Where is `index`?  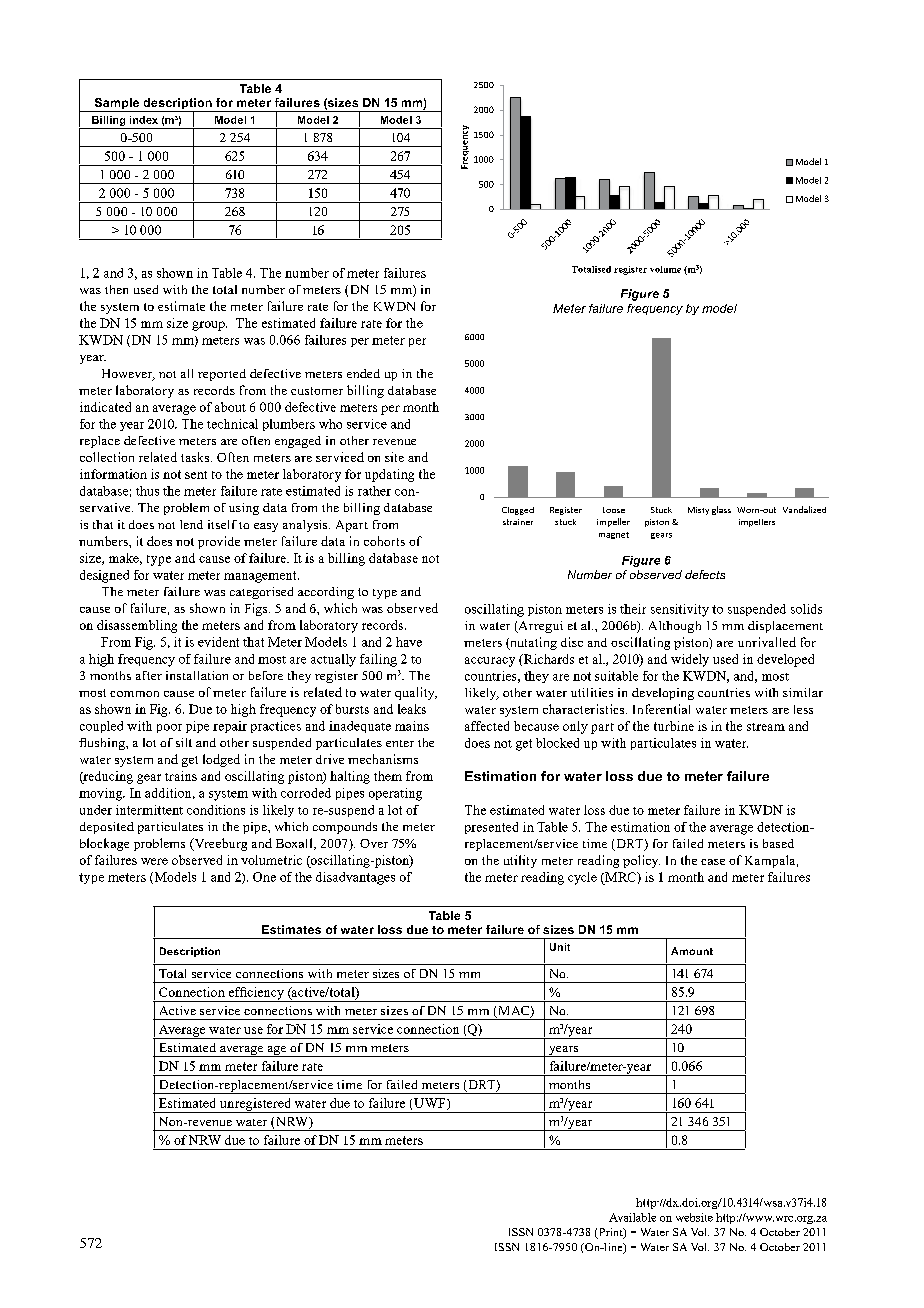
index is located at coordinates (144, 120).
